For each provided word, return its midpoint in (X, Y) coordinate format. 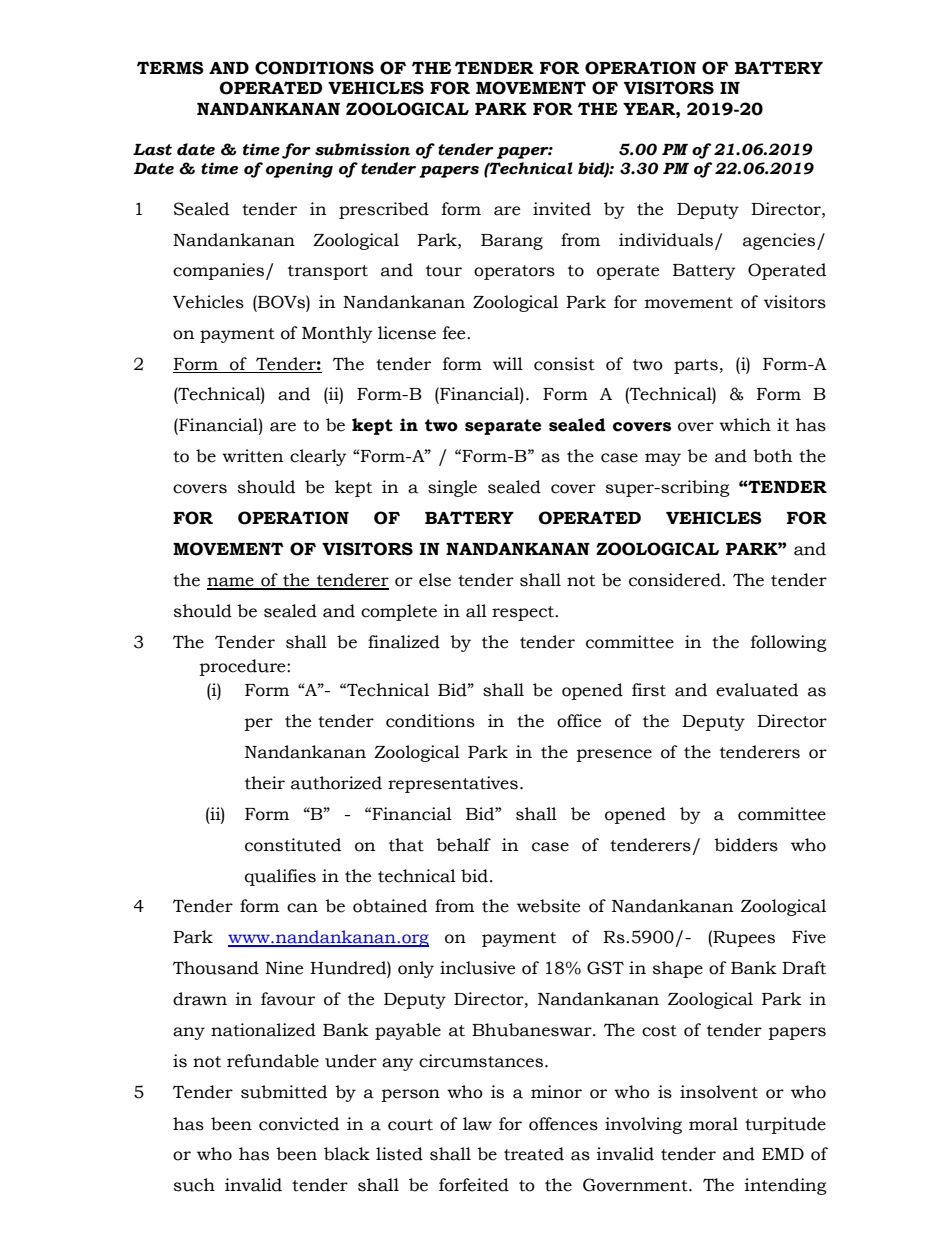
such (194, 1185)
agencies (780, 241)
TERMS (170, 68)
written (253, 456)
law (477, 1124)
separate (503, 427)
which (745, 425)
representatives (453, 784)
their (265, 783)
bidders (746, 845)
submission (362, 149)
